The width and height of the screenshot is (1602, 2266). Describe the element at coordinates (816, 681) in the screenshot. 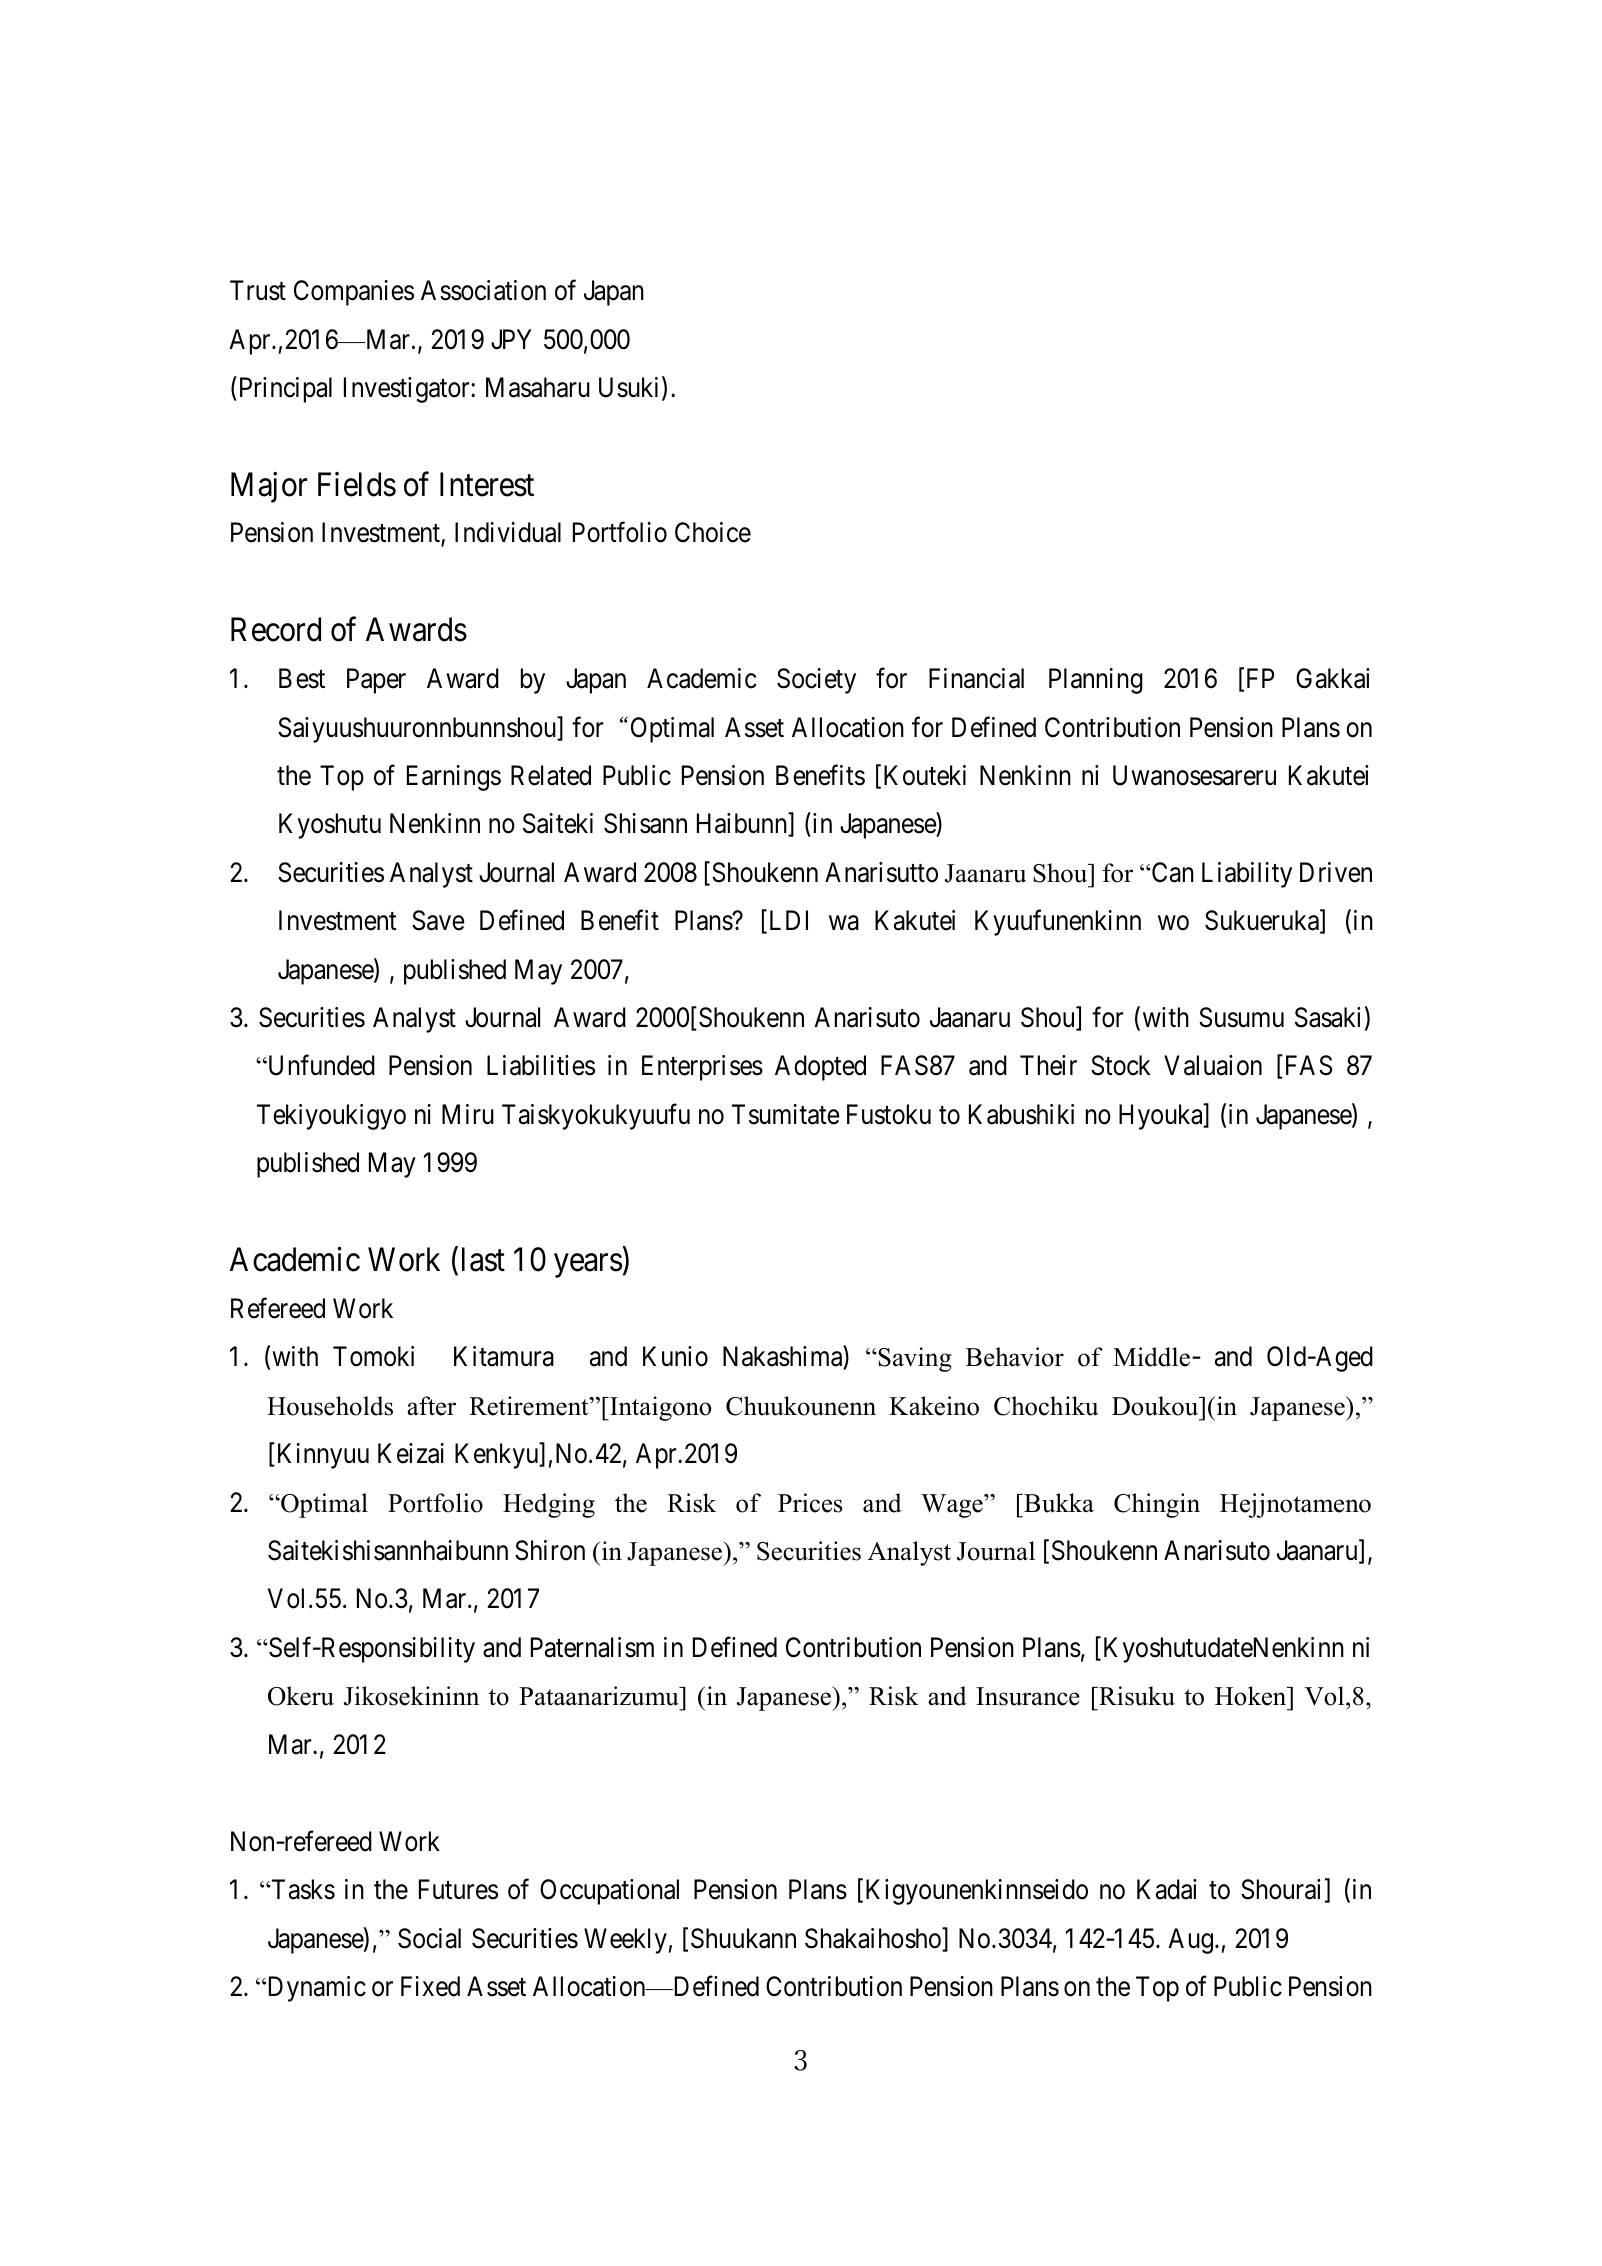

I see `Society` at that location.
